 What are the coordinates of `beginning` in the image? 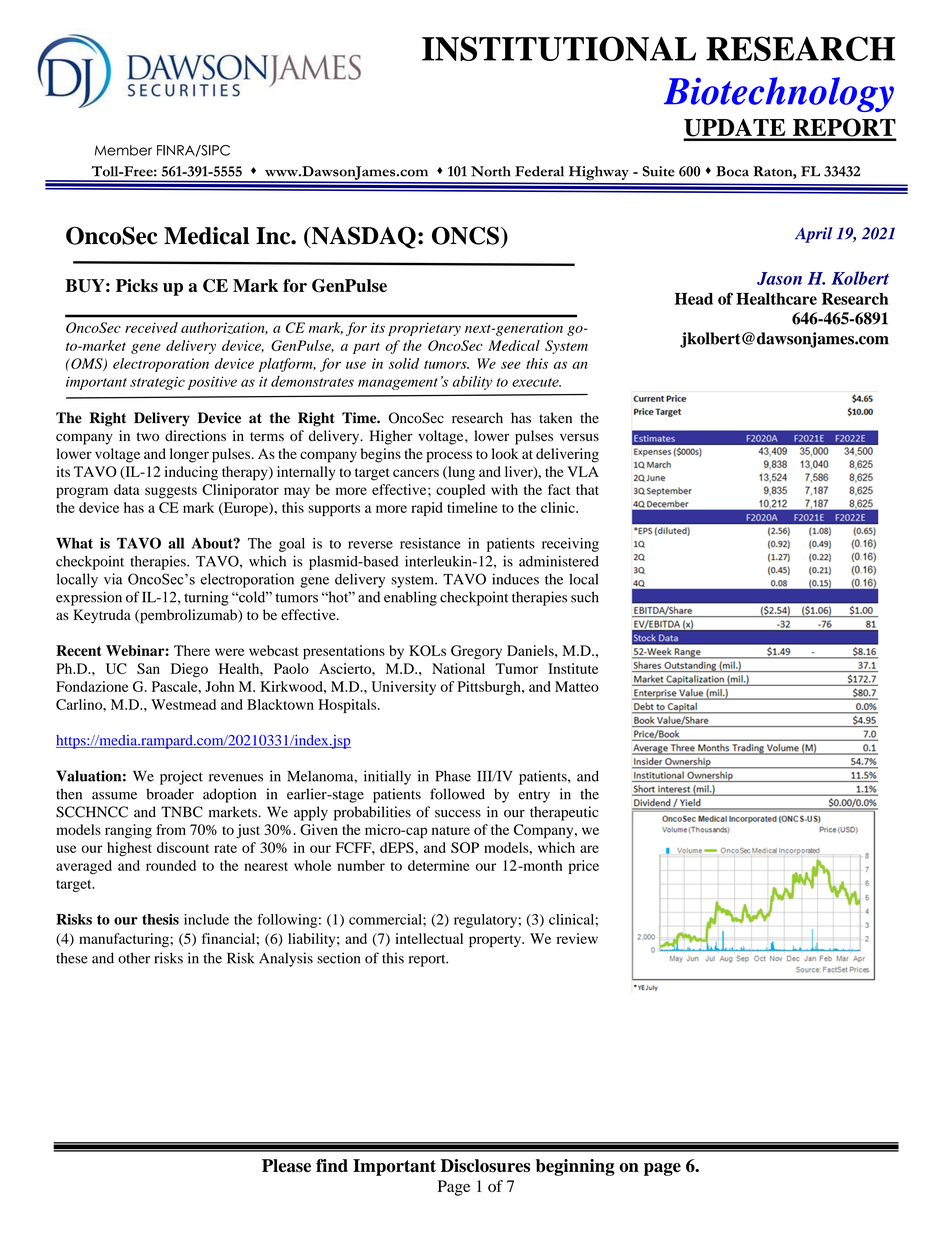 It's located at (575, 1167).
